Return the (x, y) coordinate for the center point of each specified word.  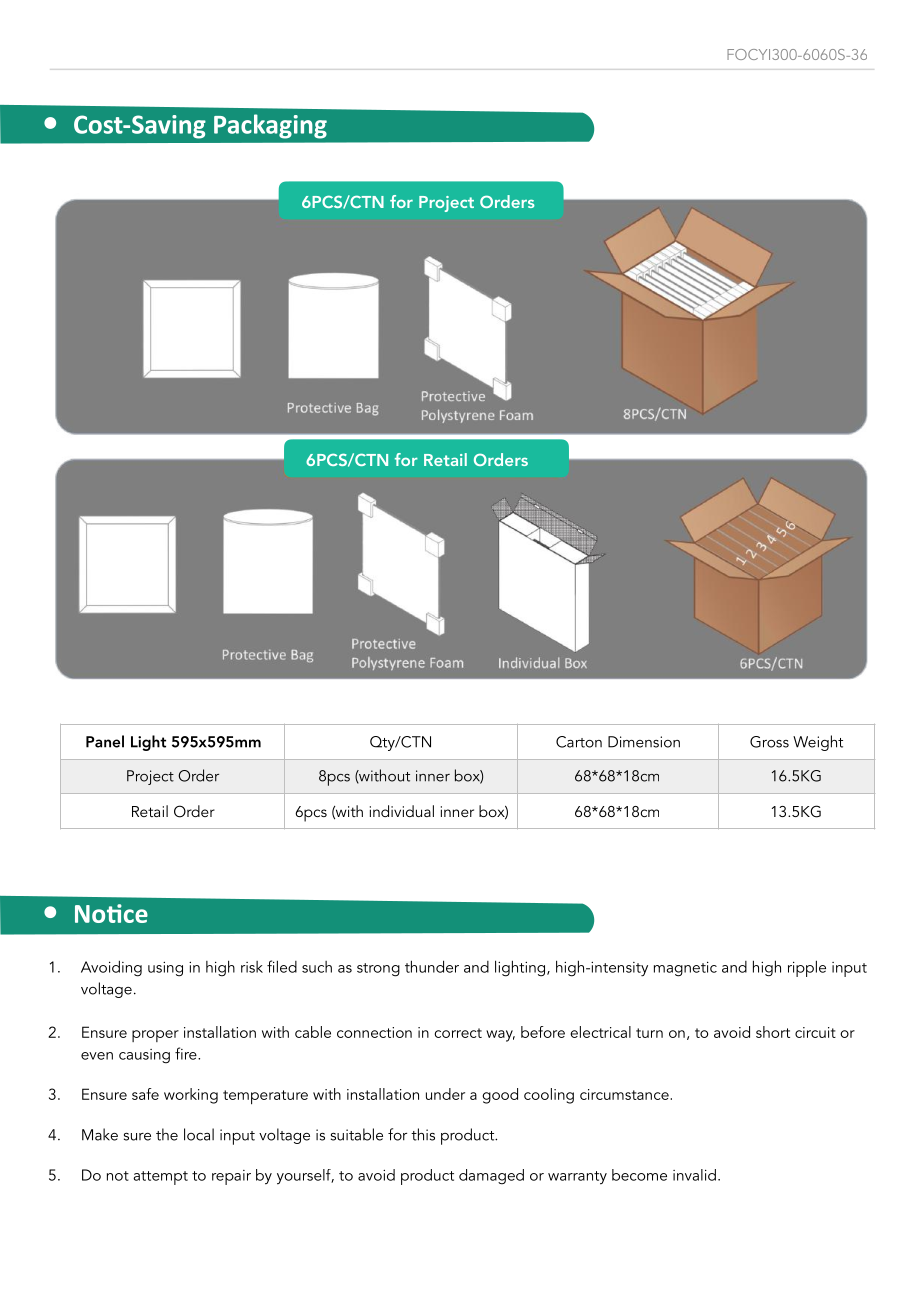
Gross (769, 742)
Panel (105, 741)
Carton (579, 742)
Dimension (644, 742)
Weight (818, 743)
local (199, 1134)
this (423, 1134)
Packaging (270, 126)
